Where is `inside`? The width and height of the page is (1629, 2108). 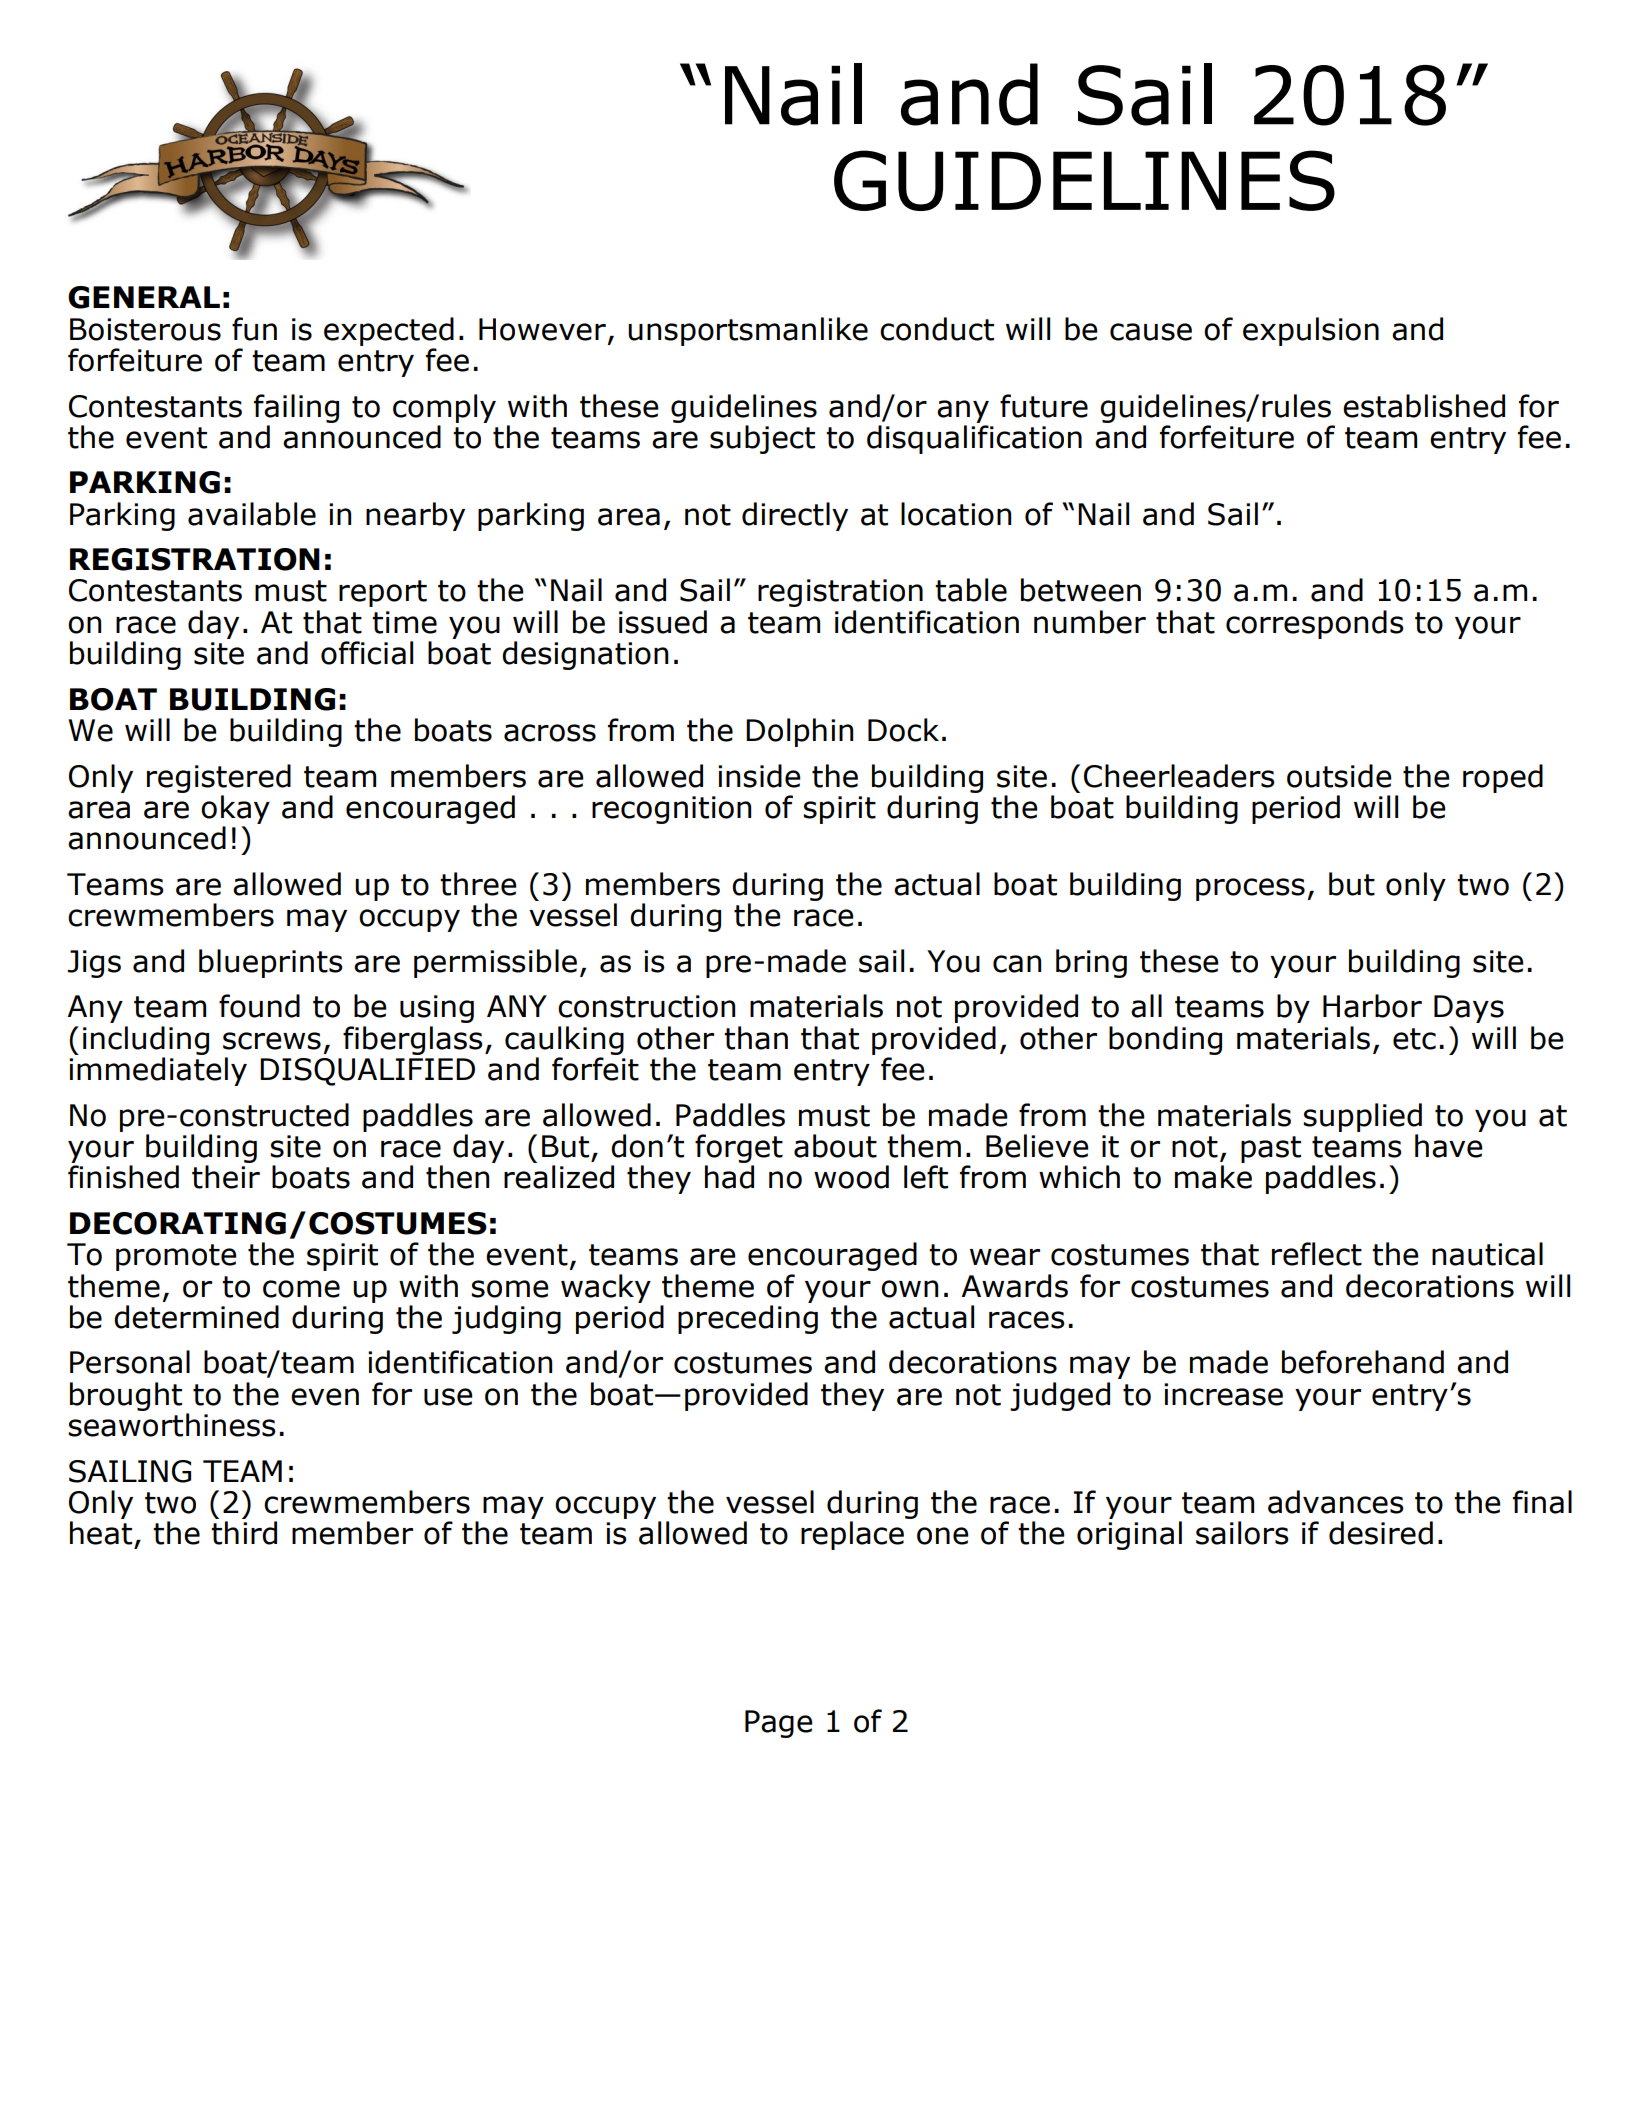 inside is located at coordinates (759, 776).
